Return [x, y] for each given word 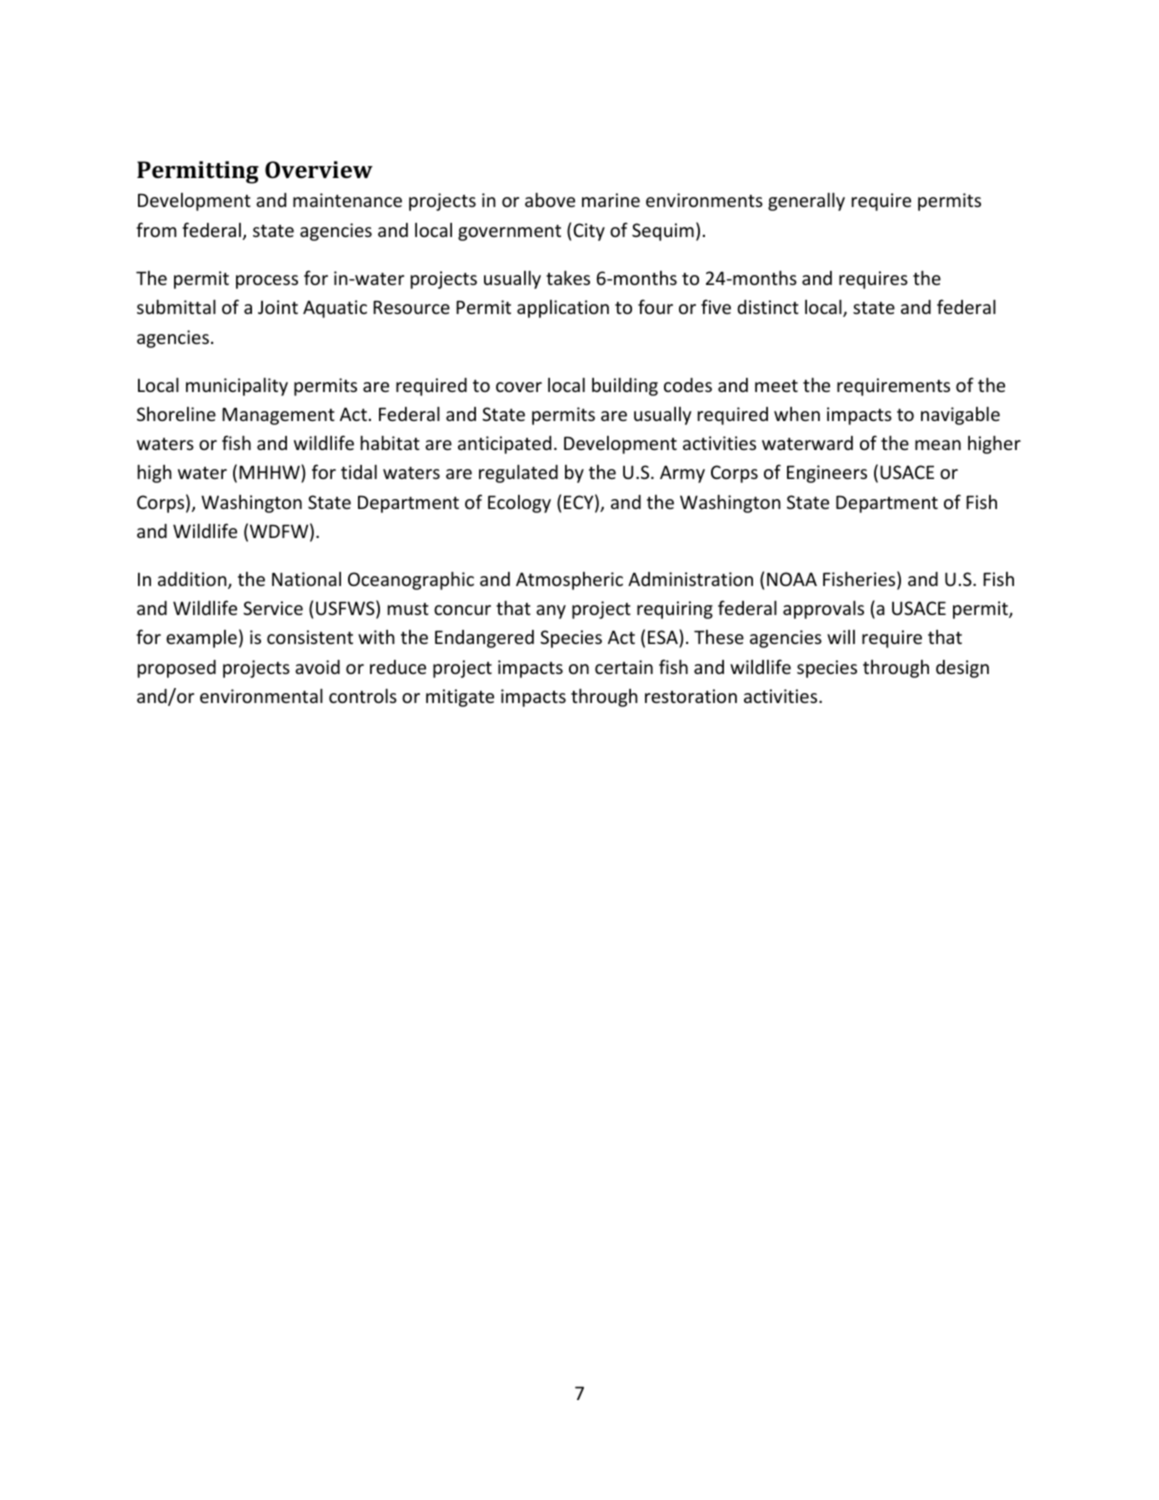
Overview [319, 169]
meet [776, 386]
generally [806, 201]
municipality [237, 386]
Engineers [827, 474]
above [550, 199]
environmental [261, 695]
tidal [359, 471]
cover [519, 387]
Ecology [519, 504]
